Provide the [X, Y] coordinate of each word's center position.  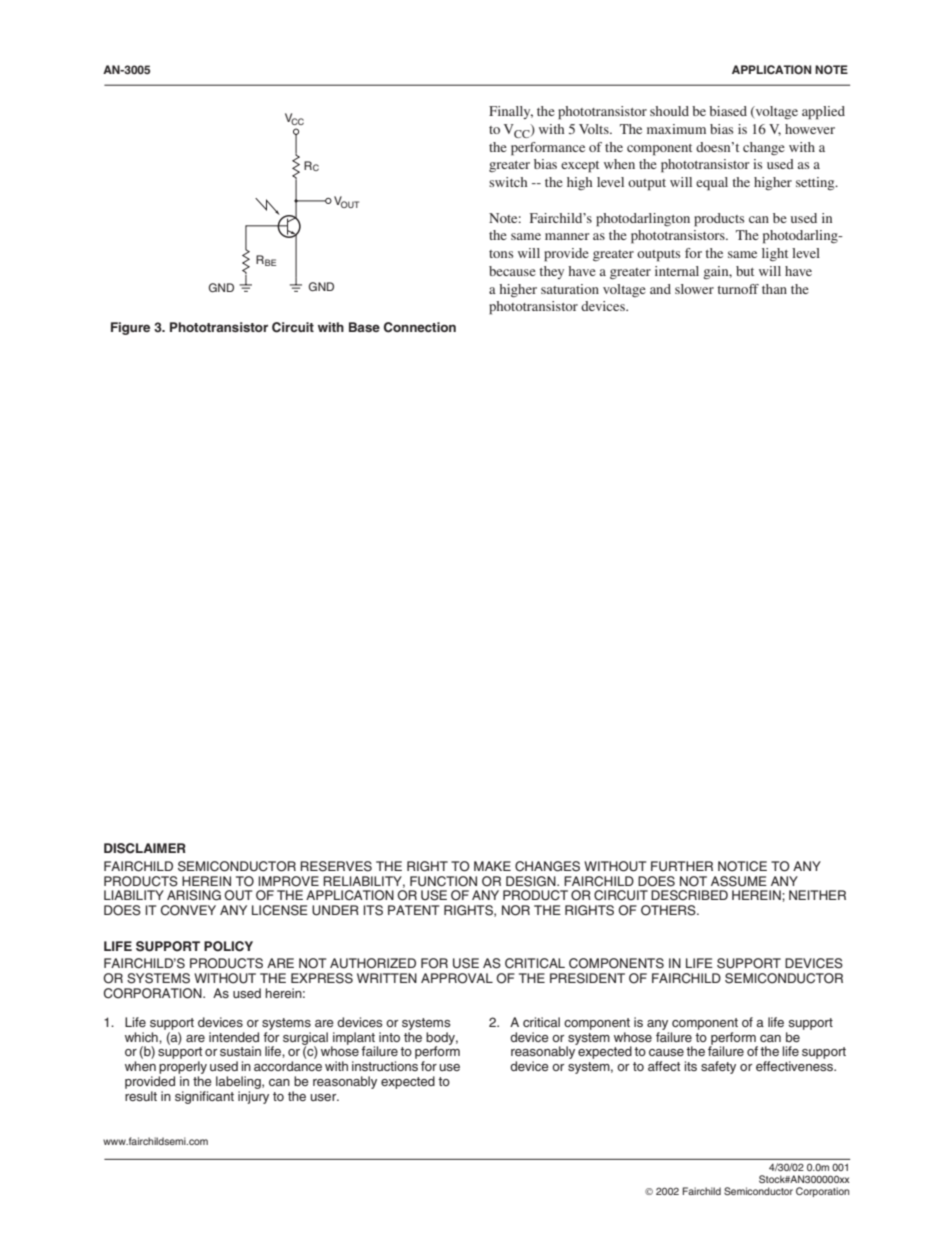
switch [508, 182]
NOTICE [742, 866]
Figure [130, 328]
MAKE [492, 866]
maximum [676, 129]
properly [183, 1069]
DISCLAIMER [145, 848]
